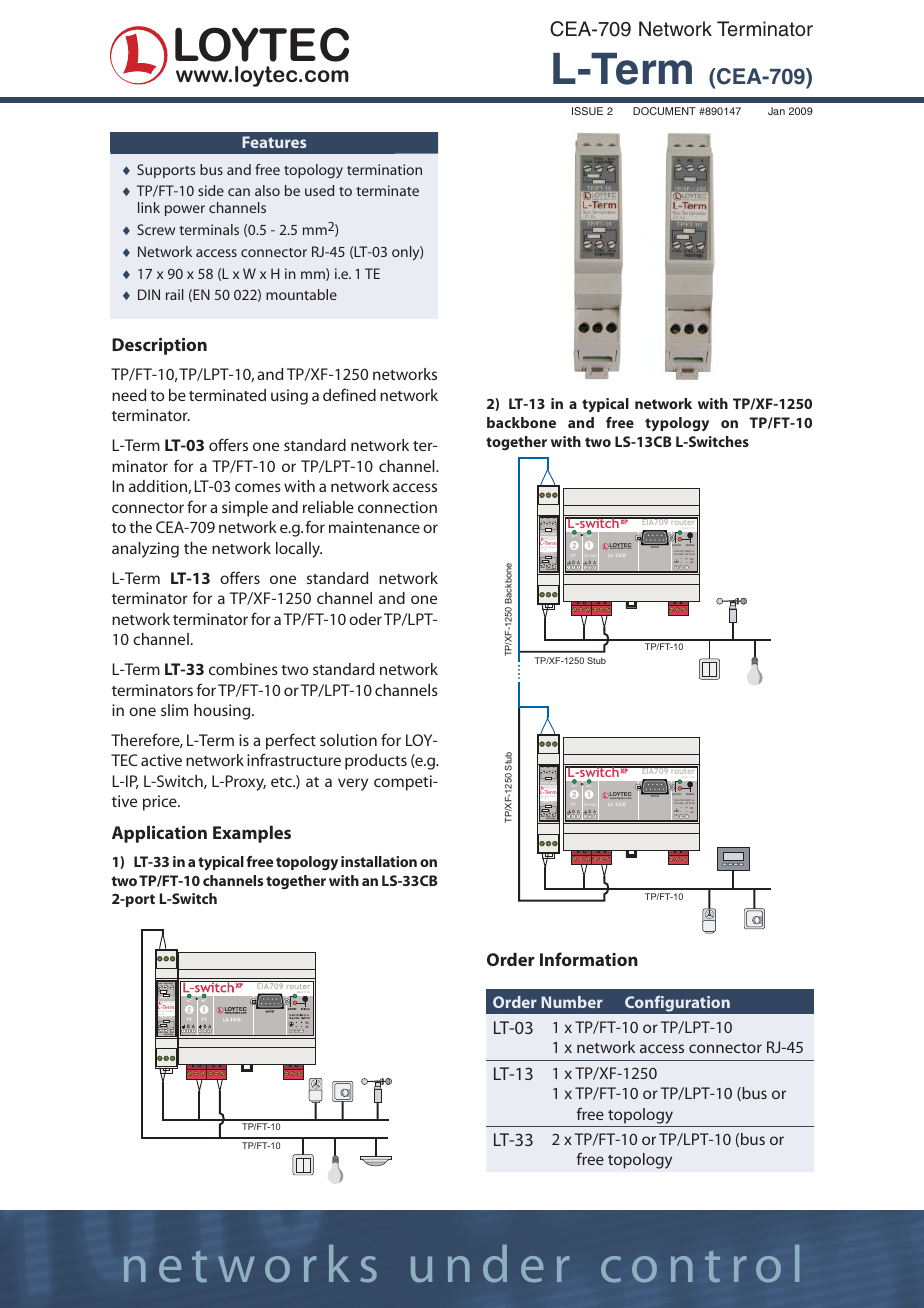  What do you see at coordinates (587, 111) in the image?
I see `ISSUE` at bounding box center [587, 111].
